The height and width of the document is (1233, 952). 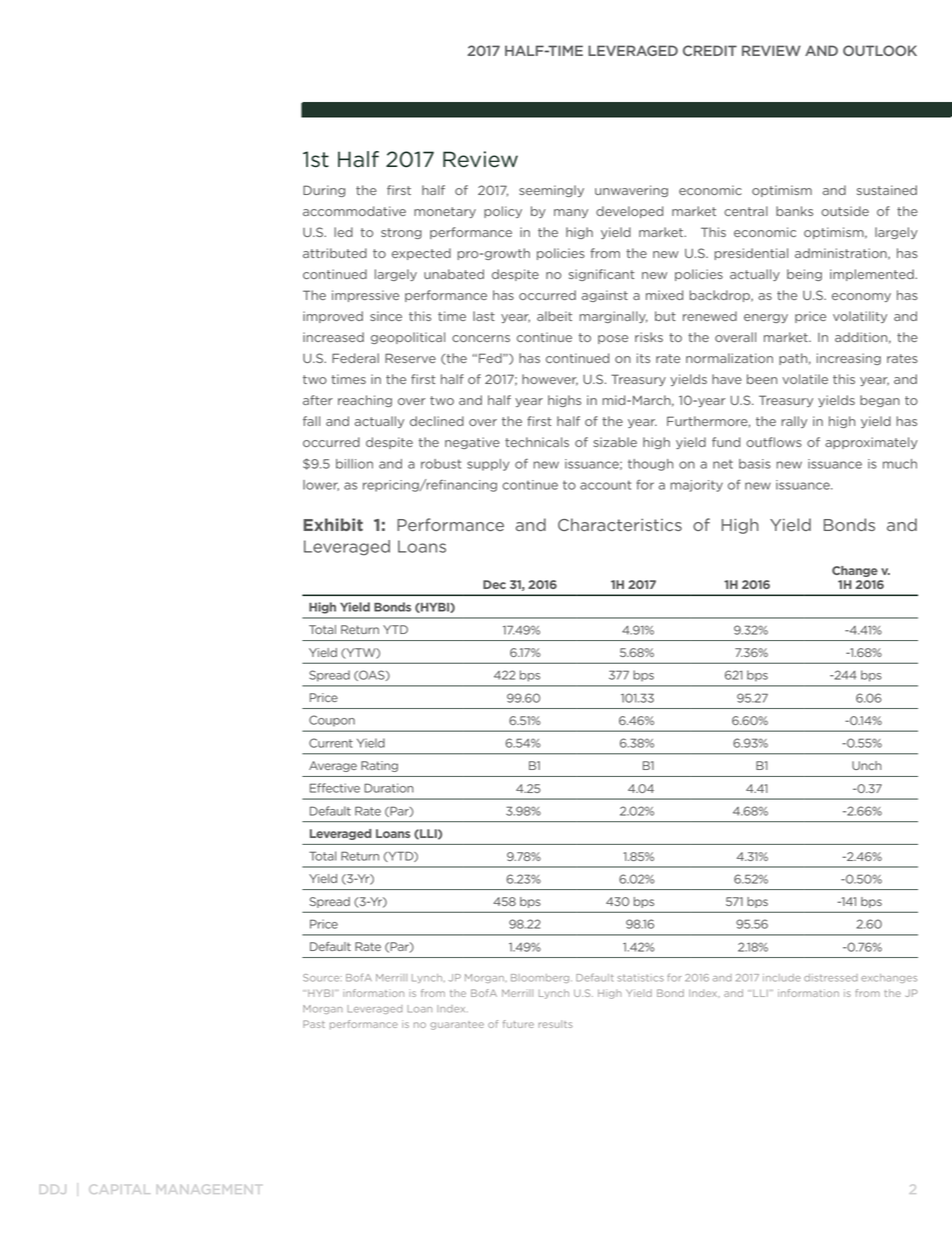 What do you see at coordinates (333, 524) in the document?
I see `Exhibit` at bounding box center [333, 524].
